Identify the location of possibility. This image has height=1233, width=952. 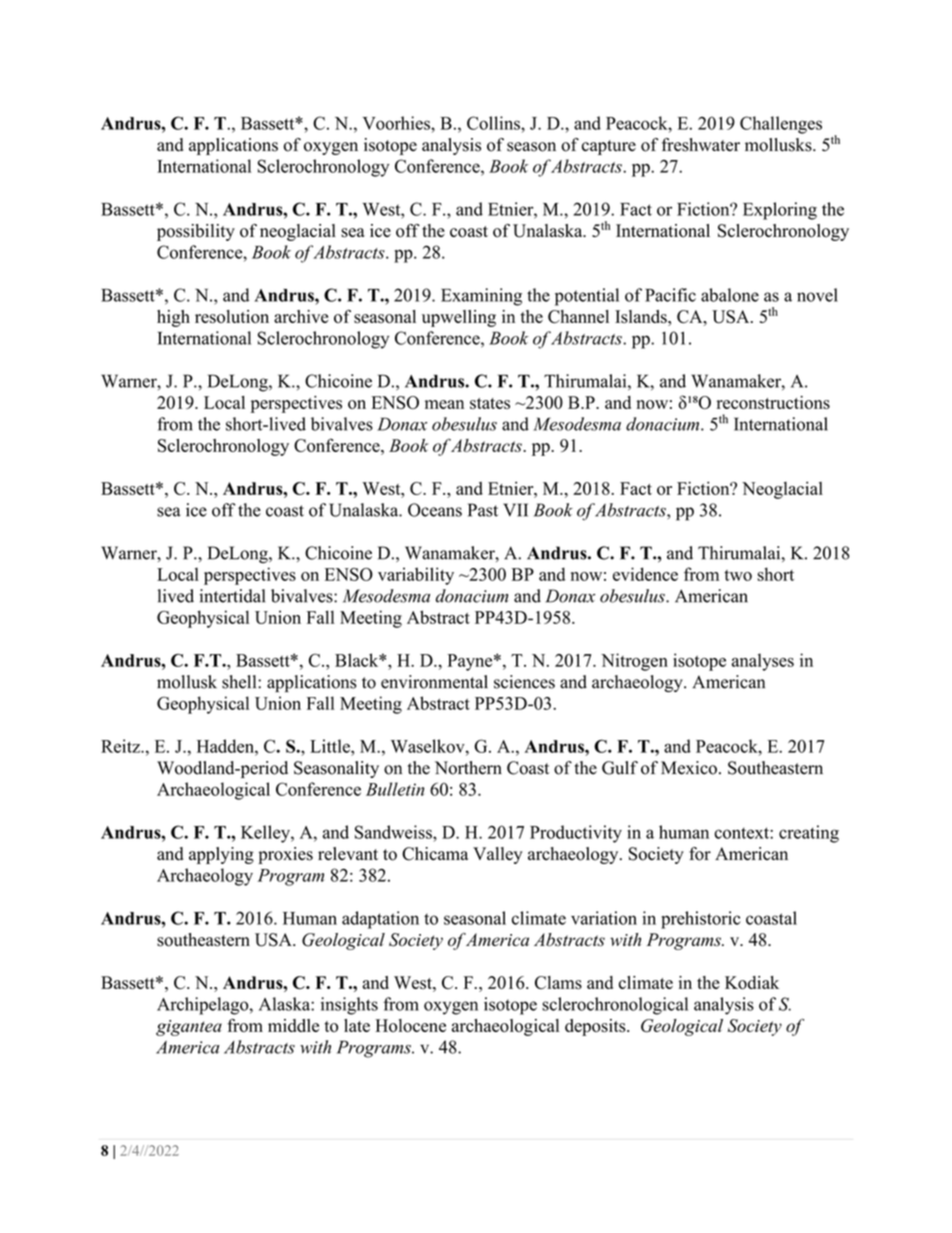
(196, 232).
